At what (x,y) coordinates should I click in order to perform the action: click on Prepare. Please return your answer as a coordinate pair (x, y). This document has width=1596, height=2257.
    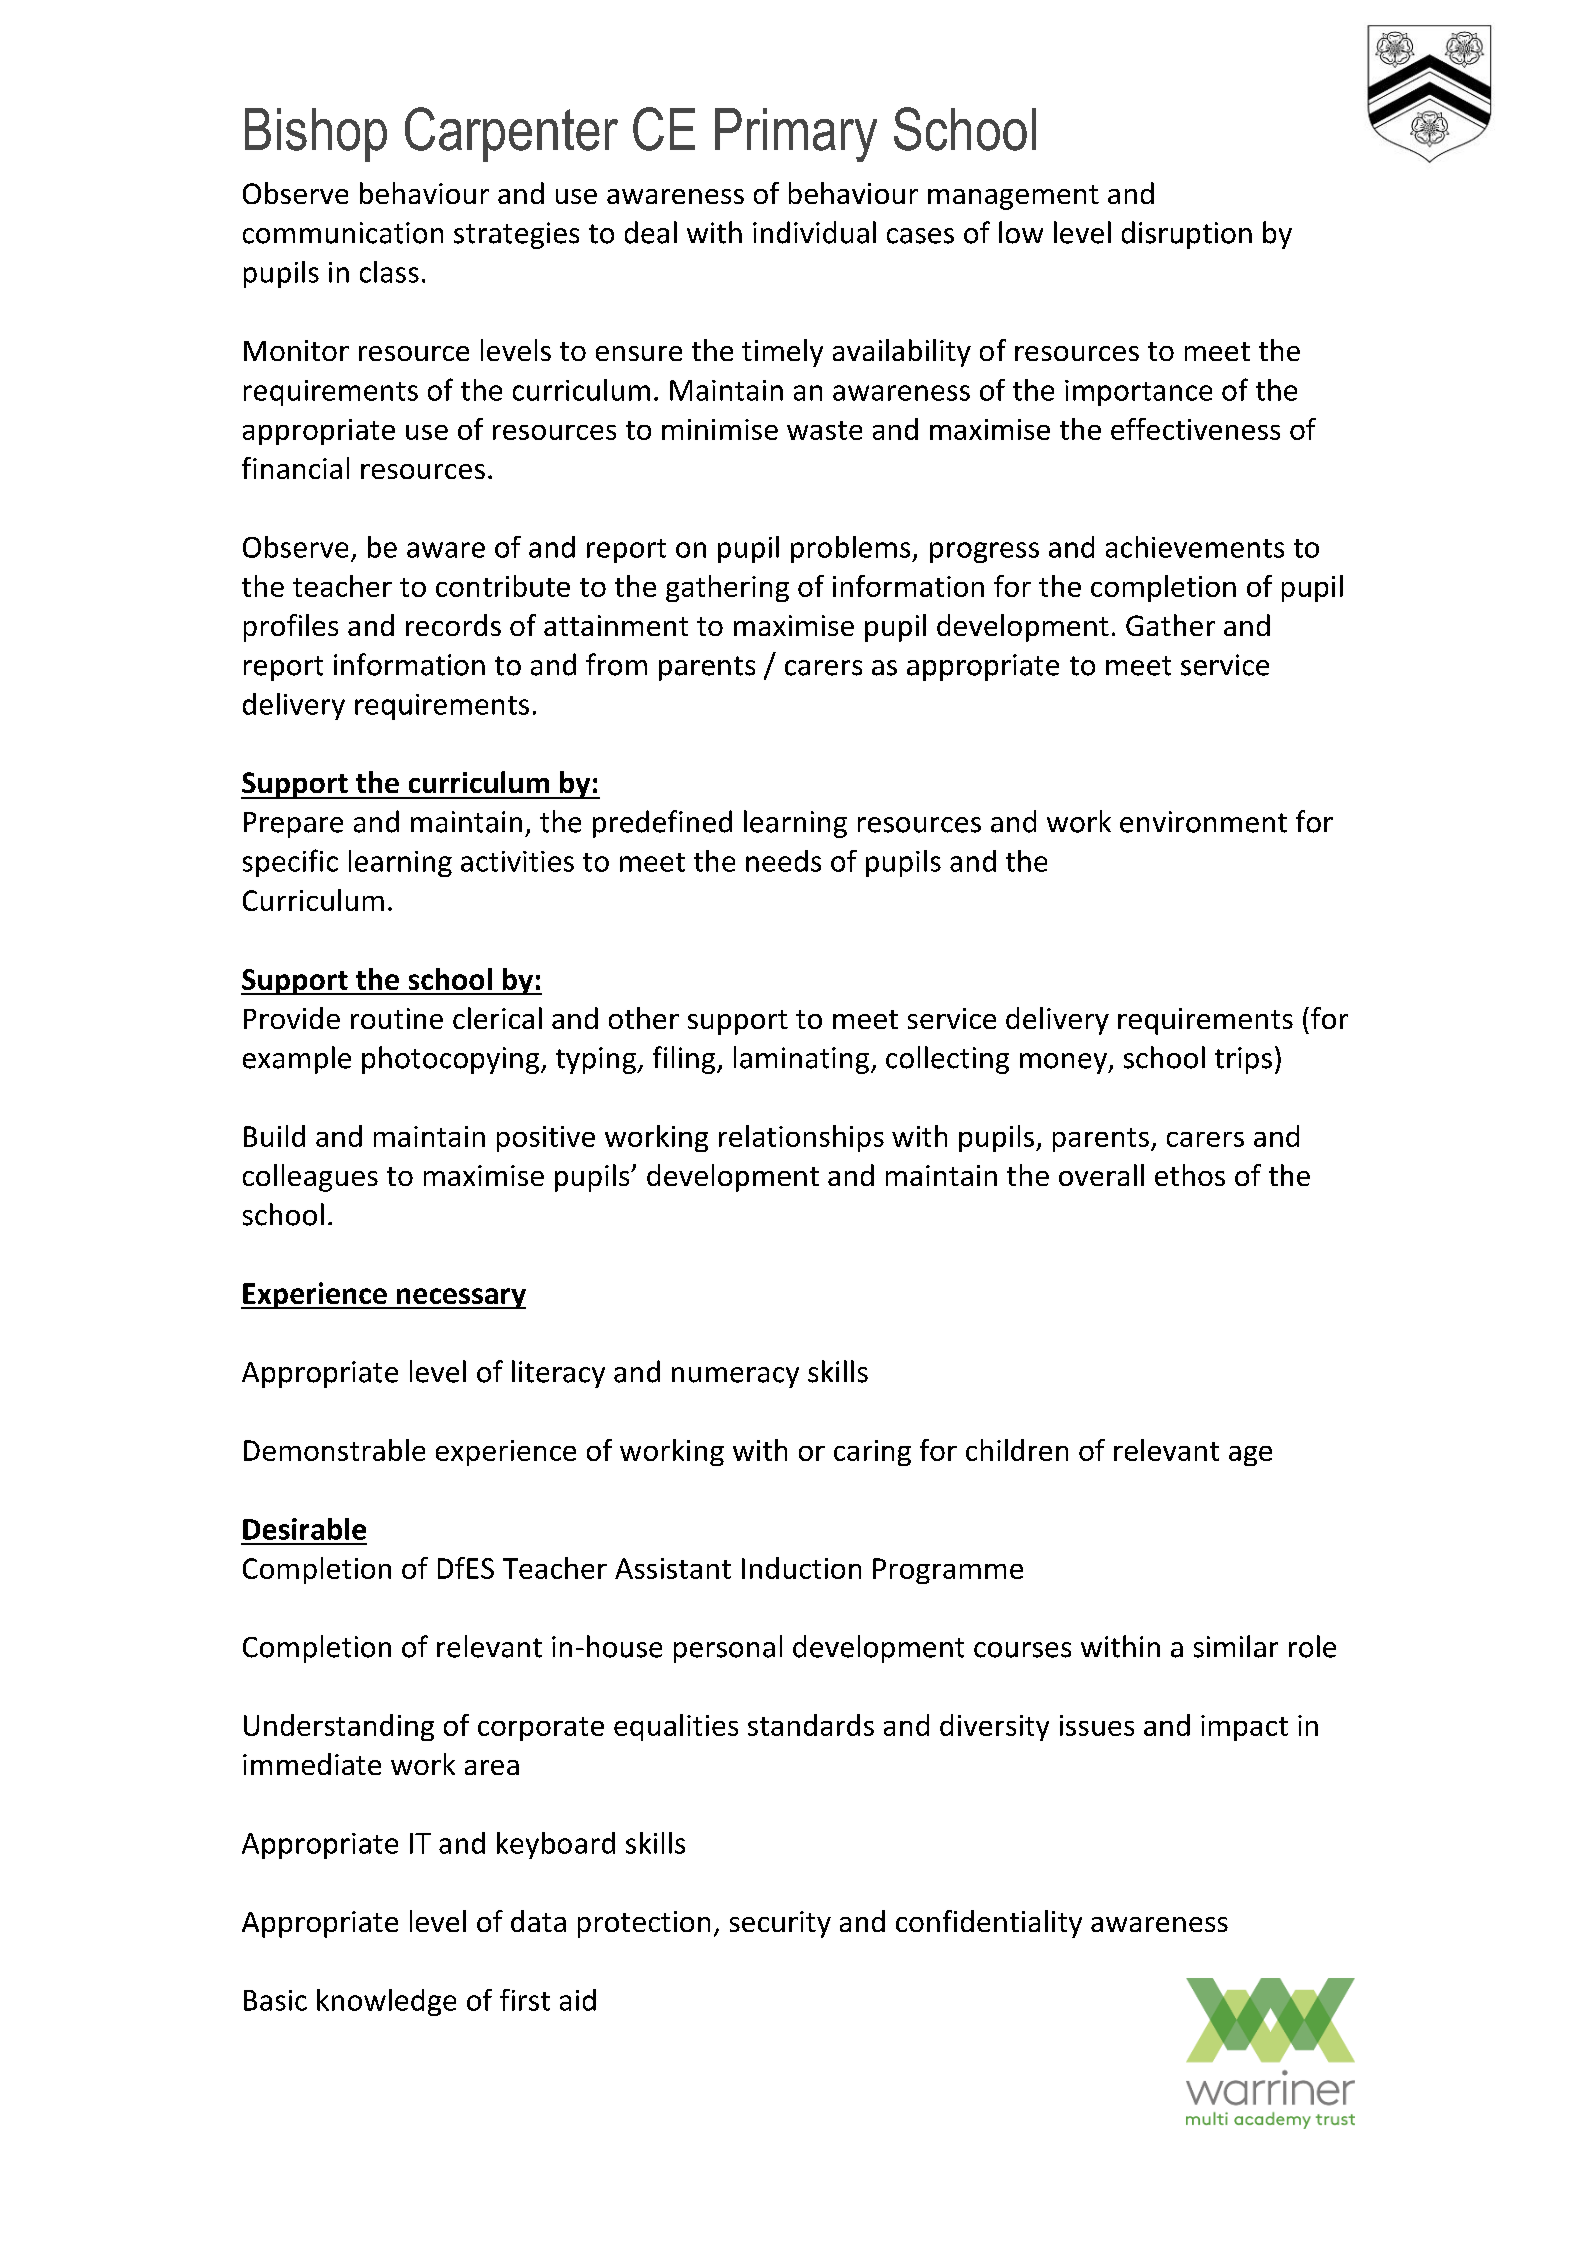
    Looking at the image, I should click on (293, 825).
